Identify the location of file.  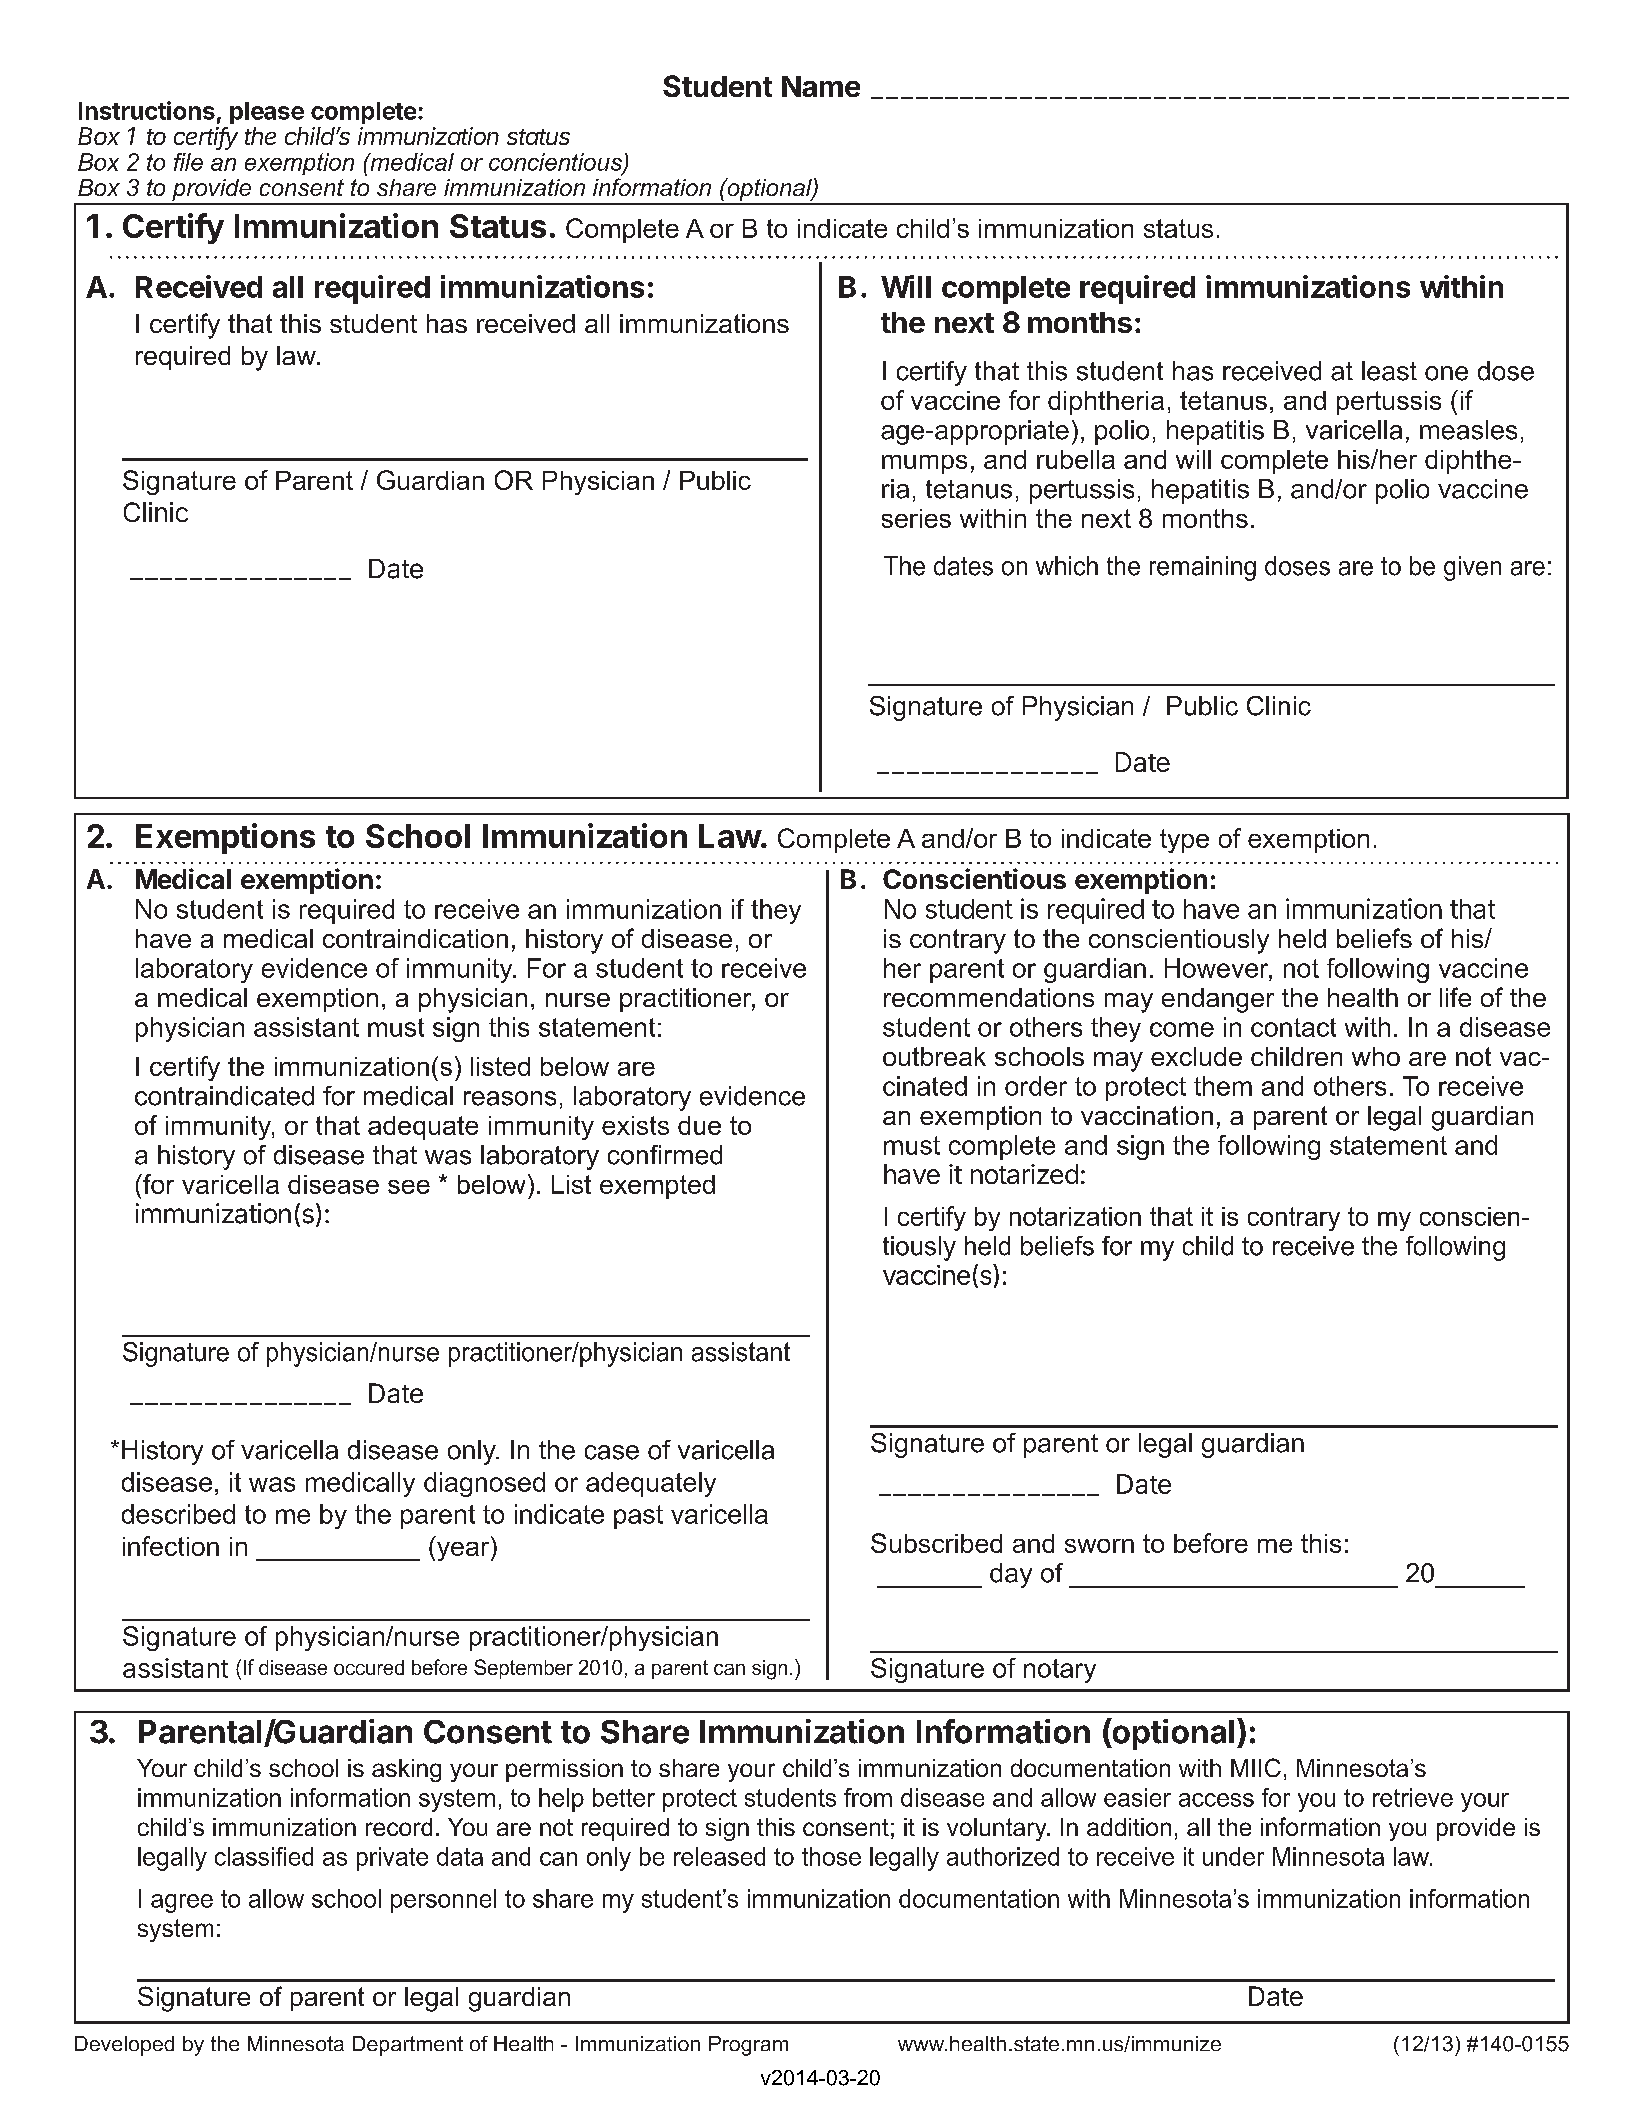
(188, 162).
